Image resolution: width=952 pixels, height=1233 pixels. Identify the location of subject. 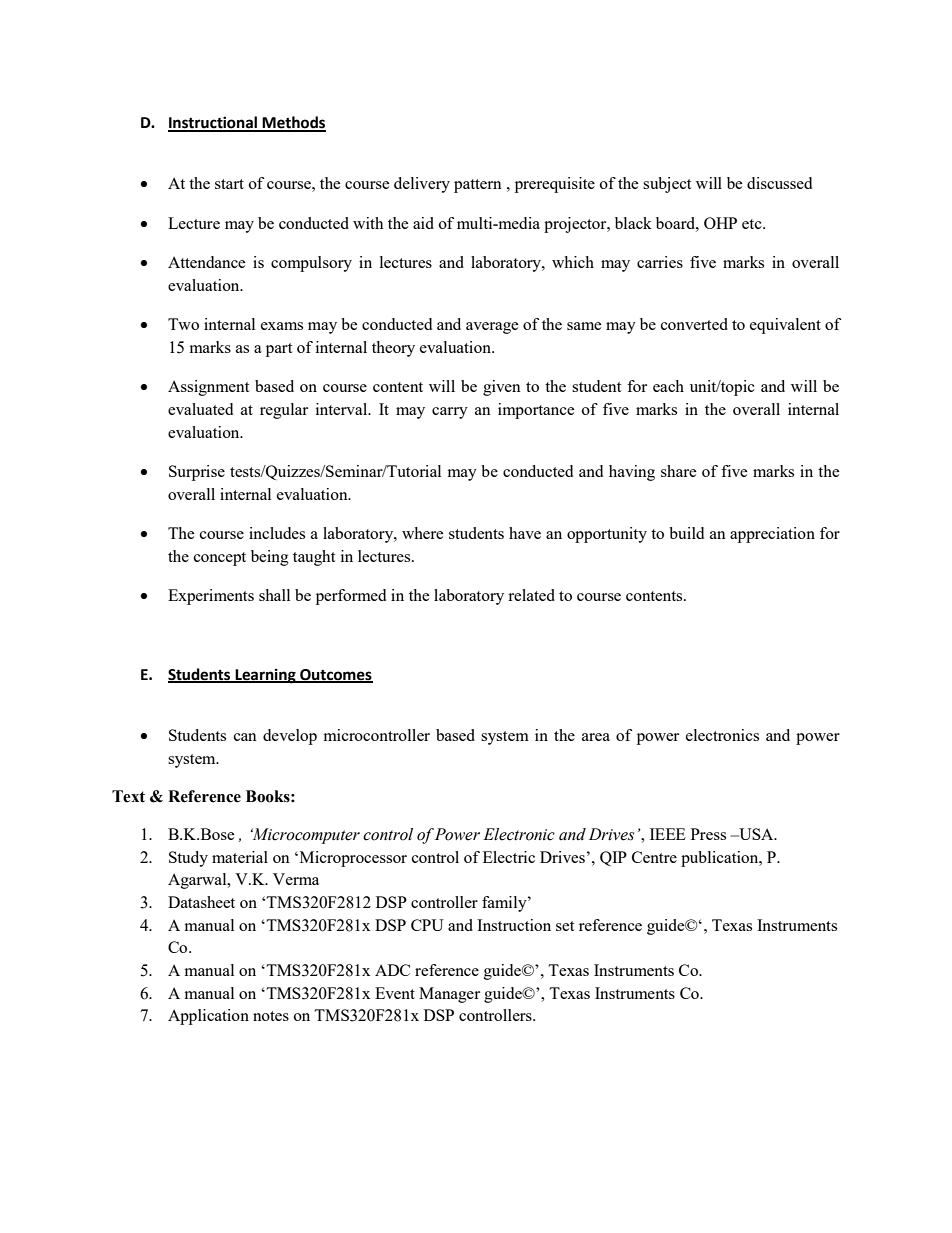
(667, 185).
